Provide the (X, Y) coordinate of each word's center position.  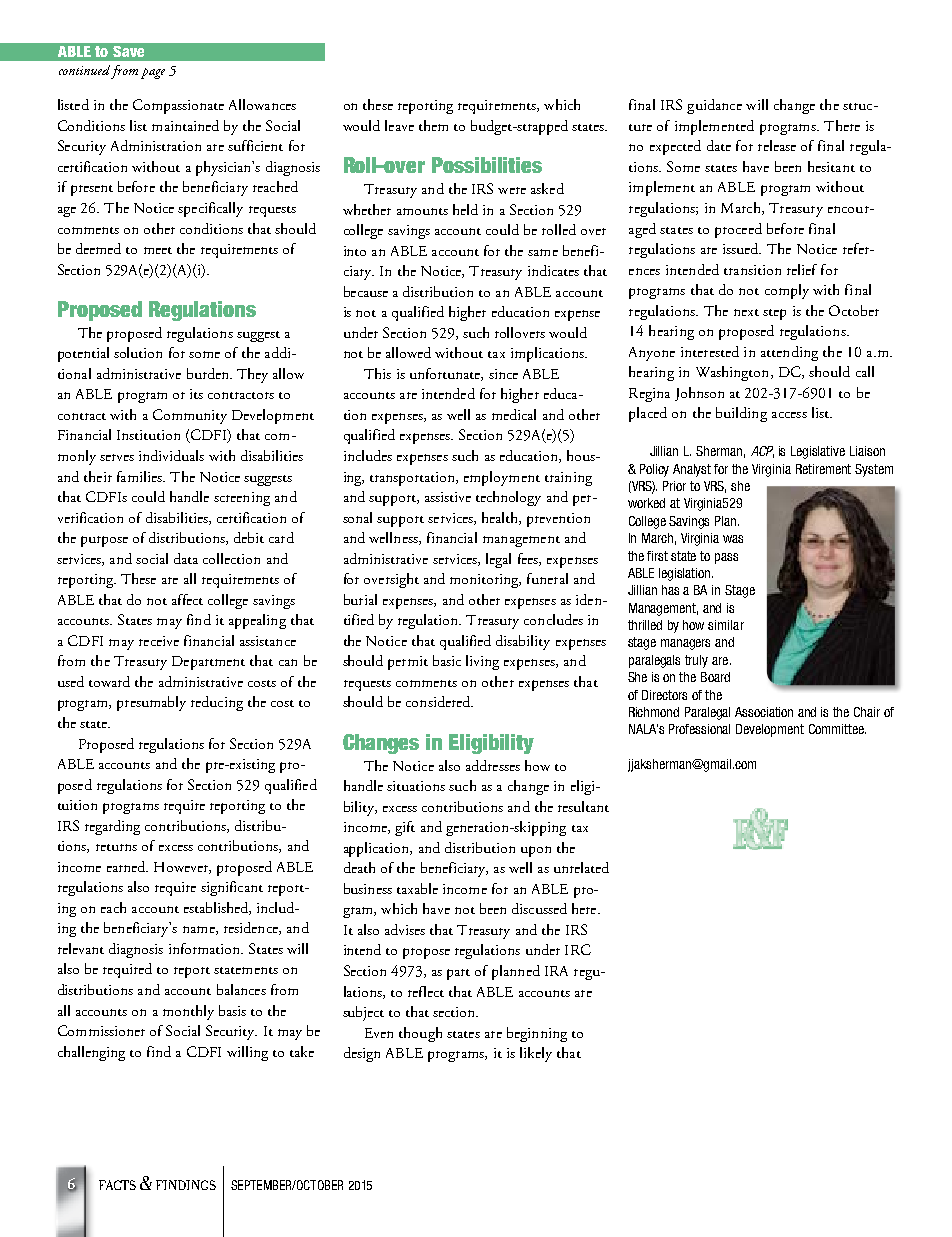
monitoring (485, 581)
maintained (185, 125)
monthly (188, 1012)
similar (726, 625)
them (433, 125)
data (186, 558)
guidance (714, 106)
